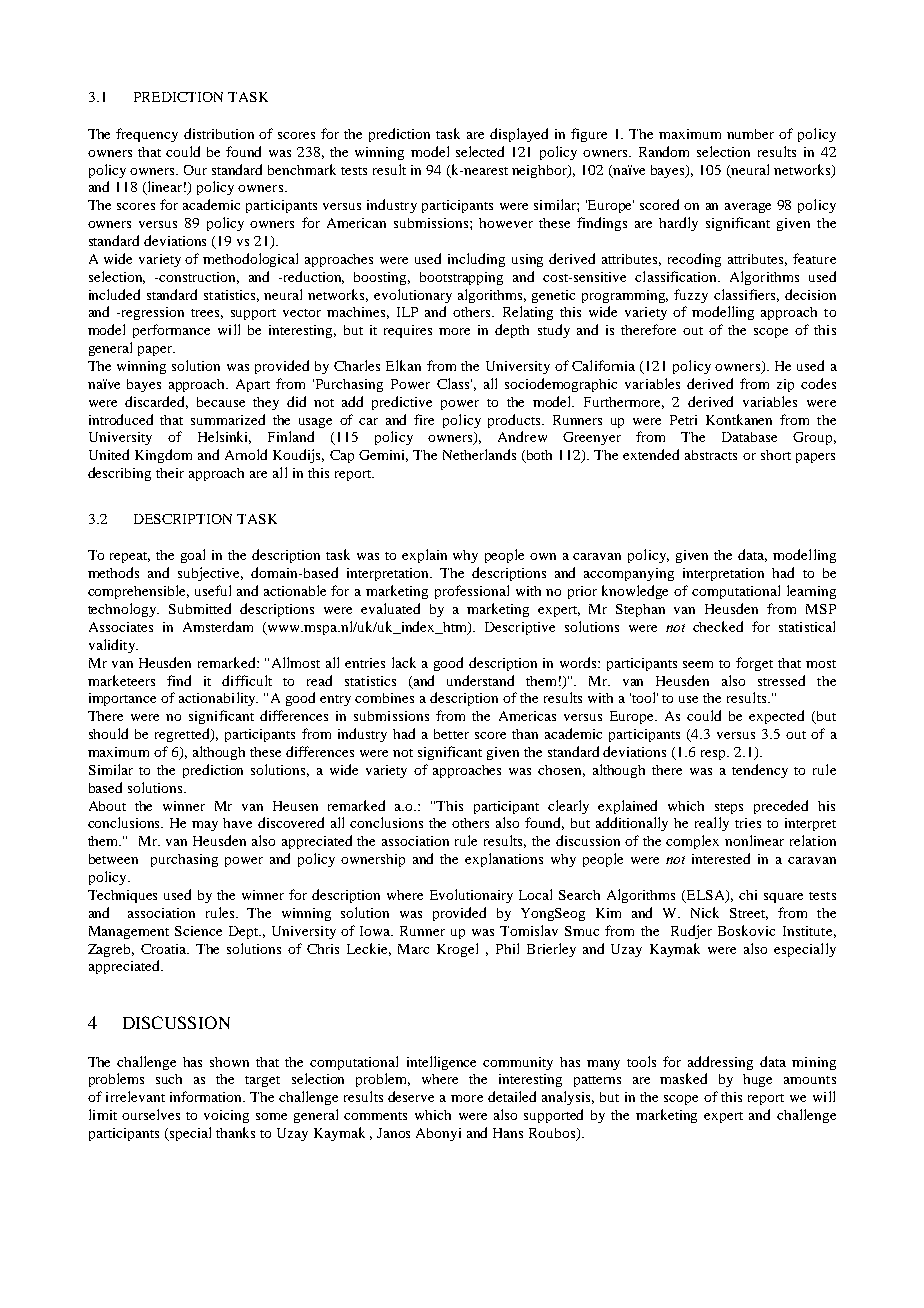 The width and height of the screenshot is (924, 1308). I want to click on steps, so click(729, 808).
